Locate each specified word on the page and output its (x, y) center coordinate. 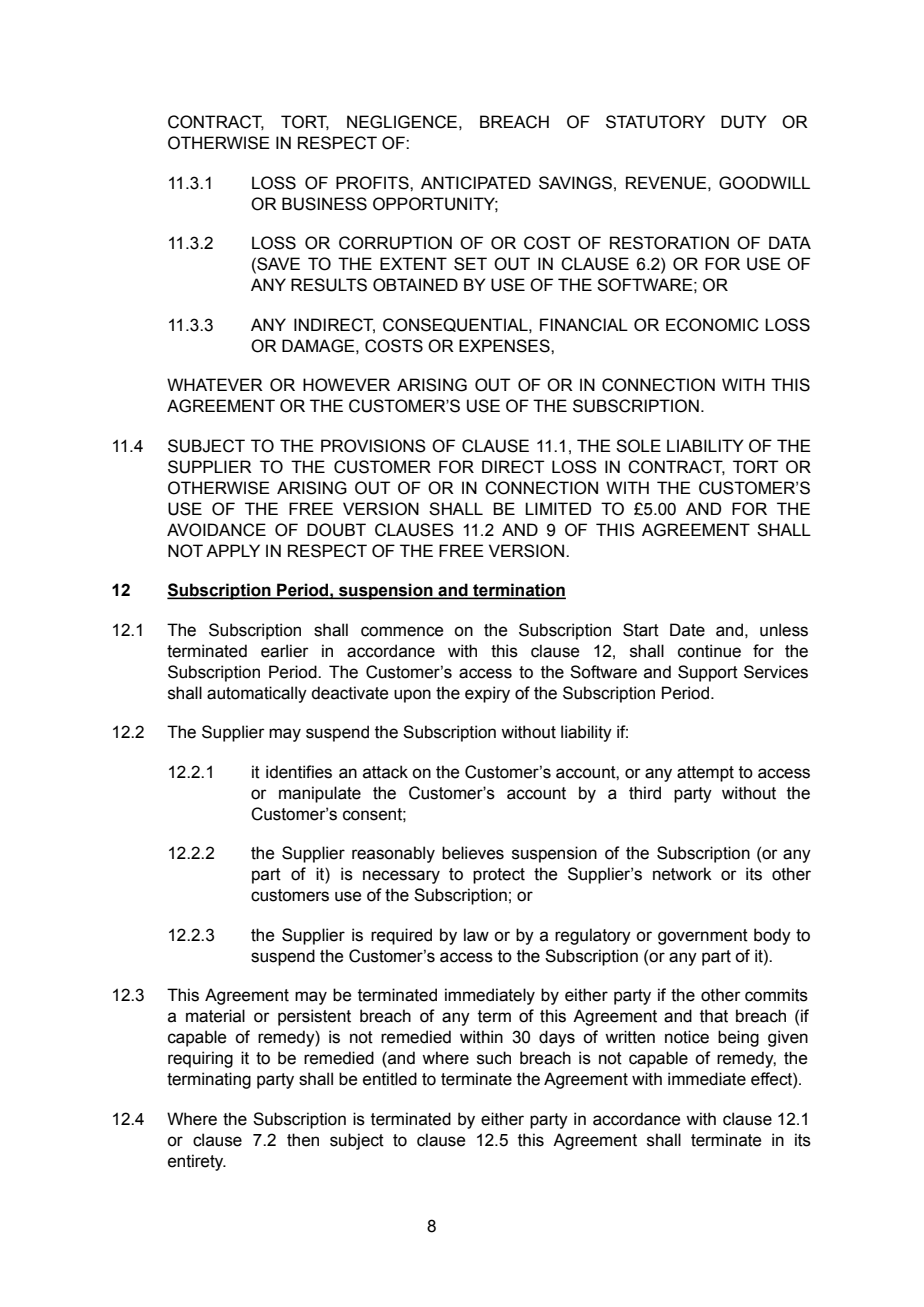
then (303, 1140)
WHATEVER (215, 384)
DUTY (744, 122)
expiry (487, 694)
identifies (299, 772)
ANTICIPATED (476, 183)
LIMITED (558, 508)
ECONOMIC (712, 325)
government (703, 937)
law (476, 935)
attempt (705, 774)
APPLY (233, 550)
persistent (314, 1017)
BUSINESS (324, 204)
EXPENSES (505, 346)
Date (687, 630)
